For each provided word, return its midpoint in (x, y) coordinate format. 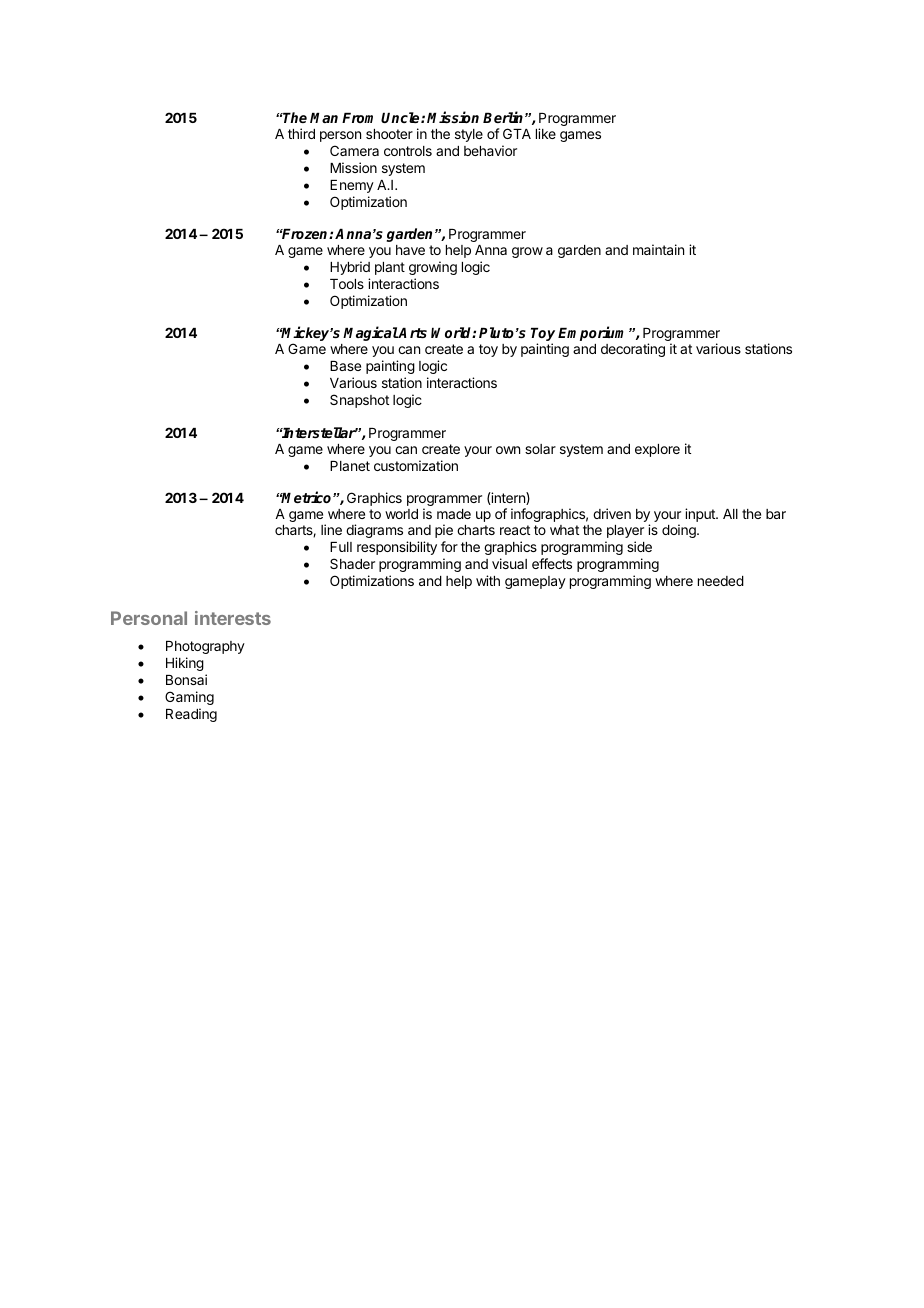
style (469, 135)
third (301, 133)
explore (657, 450)
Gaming (189, 698)
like (546, 133)
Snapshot (359, 401)
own (508, 450)
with (488, 580)
